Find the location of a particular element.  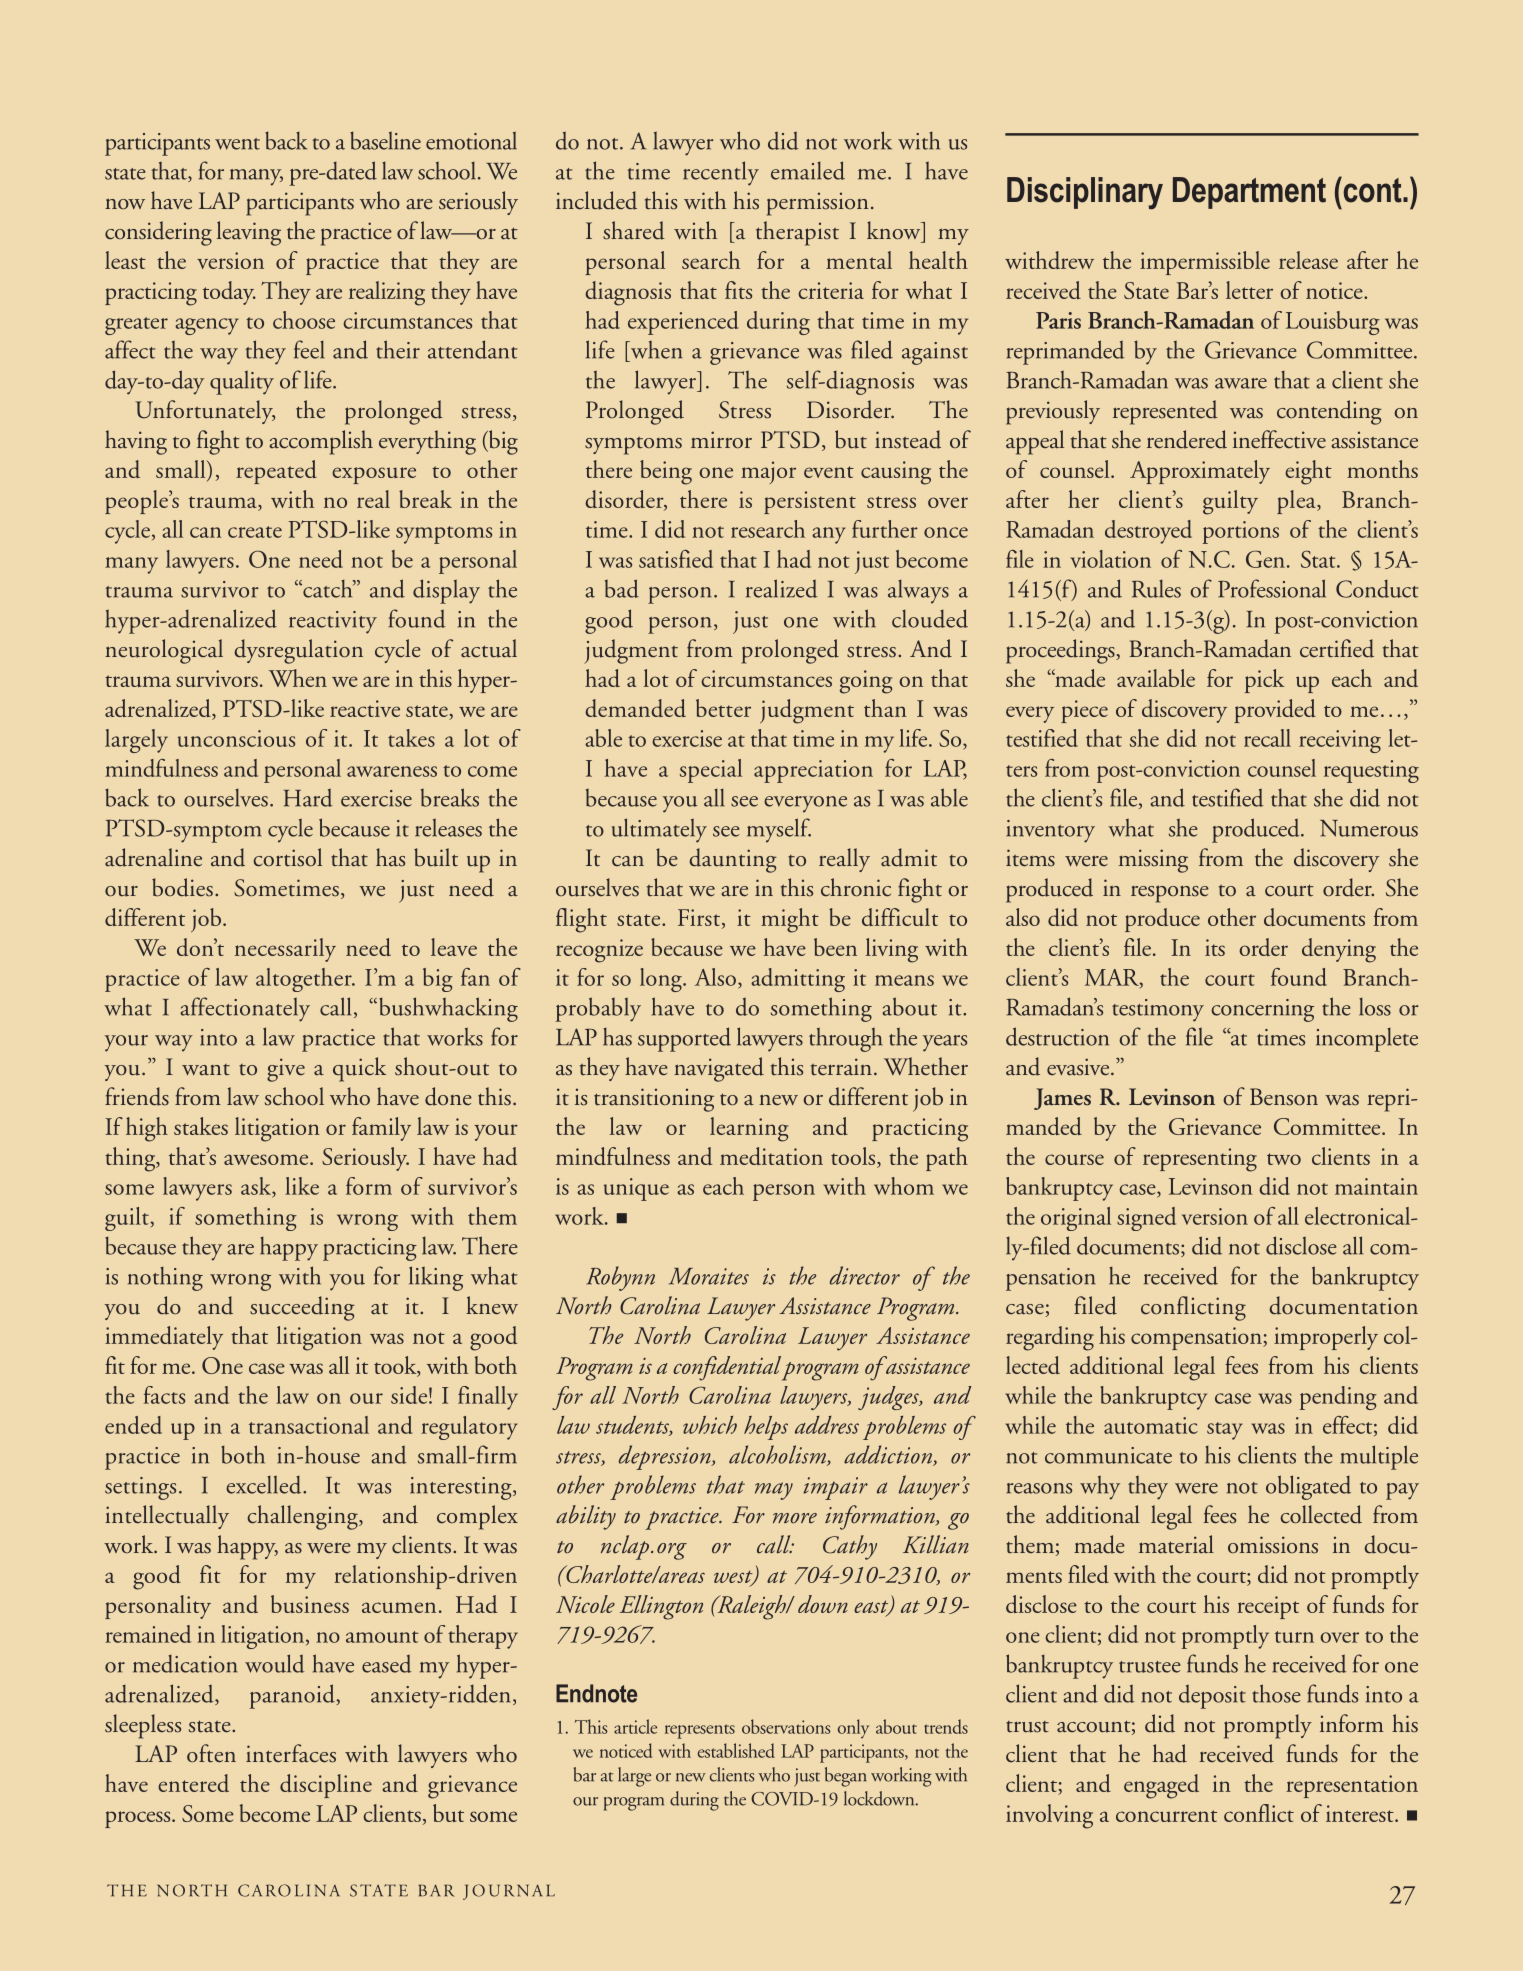

interfaces is located at coordinates (291, 1753).
